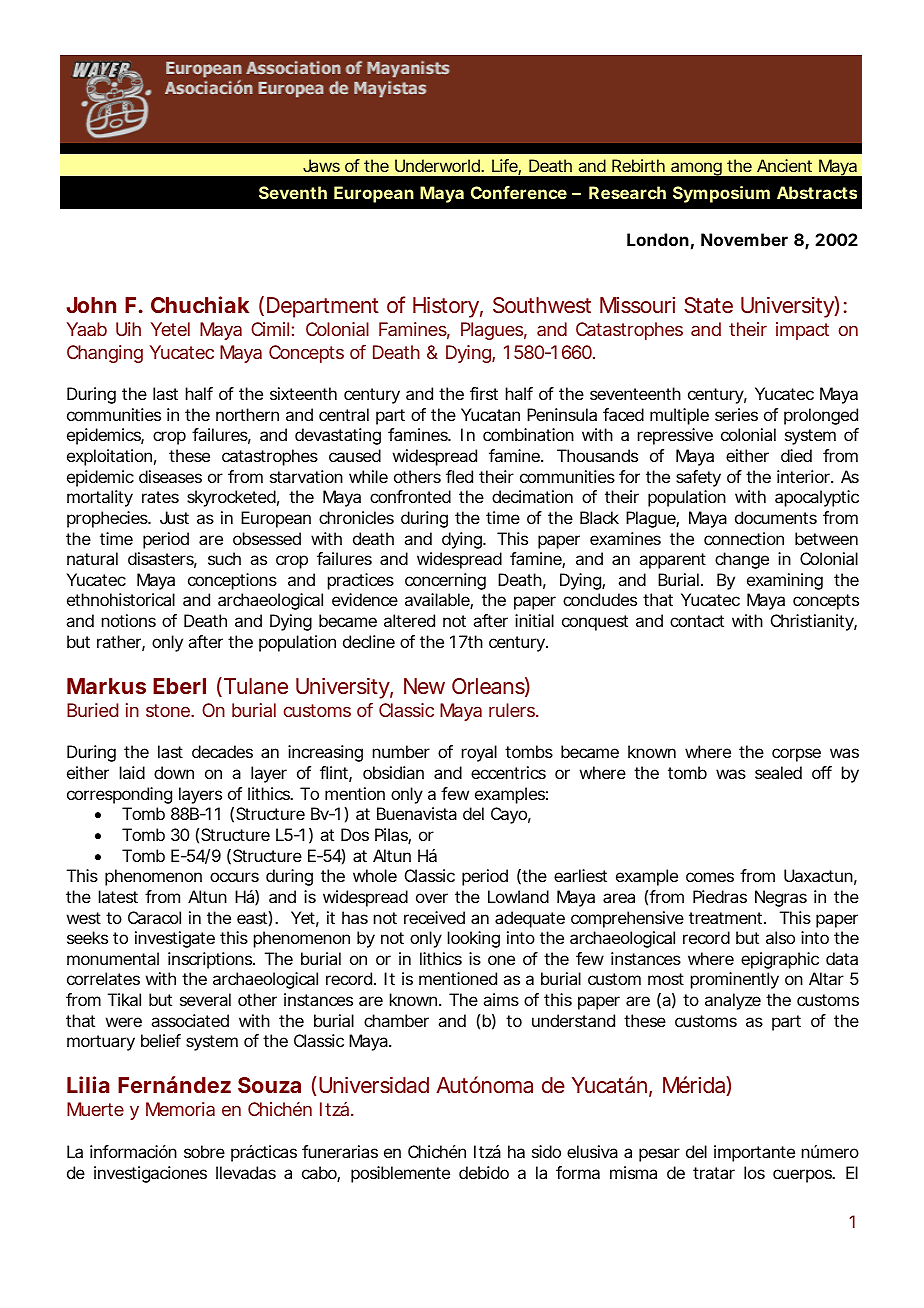  What do you see at coordinates (293, 192) in the image?
I see `Seventh` at bounding box center [293, 192].
